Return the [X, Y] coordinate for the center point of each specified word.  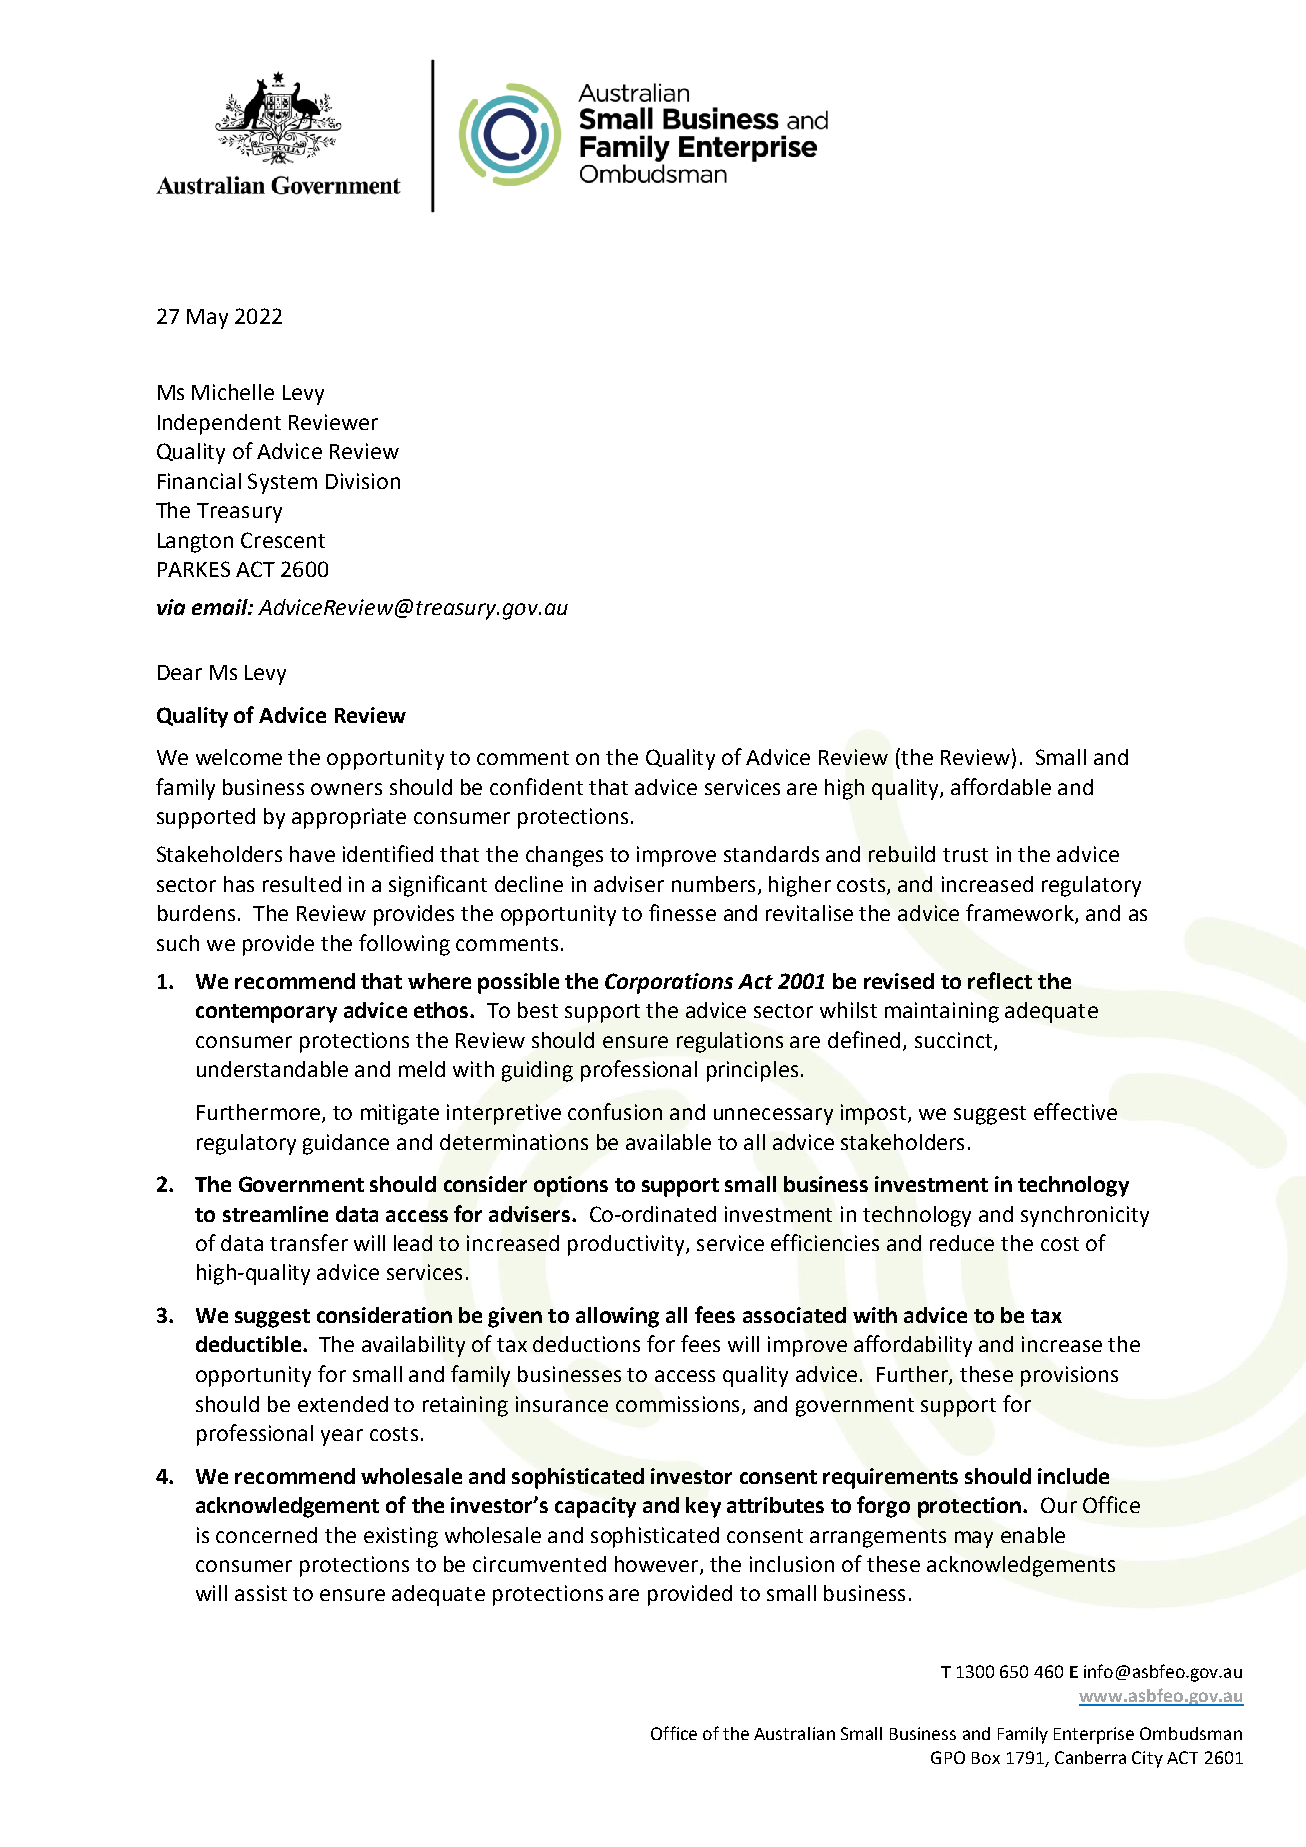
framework [1021, 914]
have [312, 854]
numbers [713, 884]
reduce [962, 1243]
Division [363, 481]
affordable [1001, 786]
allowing [617, 1317]
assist [261, 1593]
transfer [309, 1242]
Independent [219, 424]
